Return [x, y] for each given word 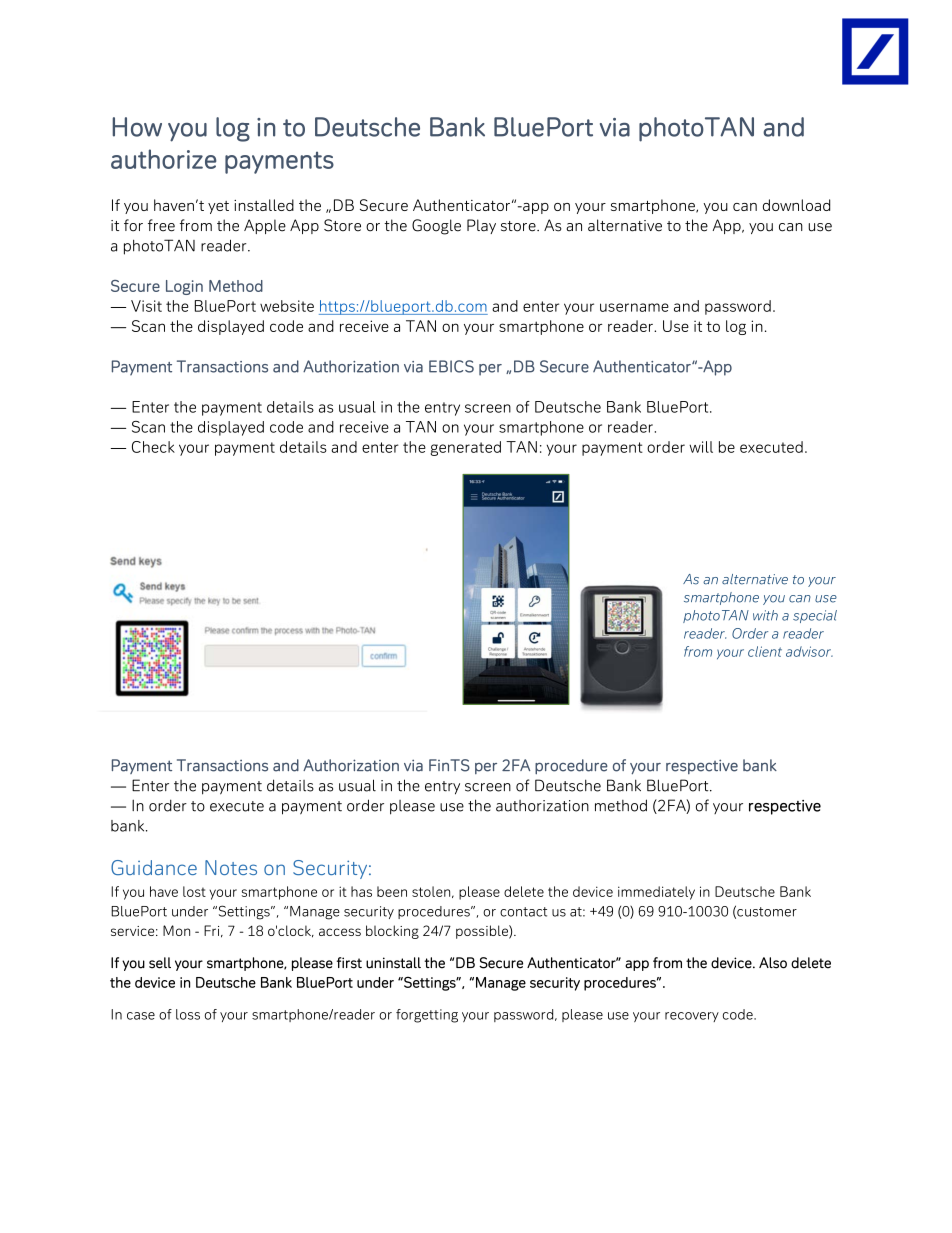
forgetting [427, 1016]
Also [773, 963]
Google [436, 227]
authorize [164, 159]
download [796, 205]
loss [188, 1014]
